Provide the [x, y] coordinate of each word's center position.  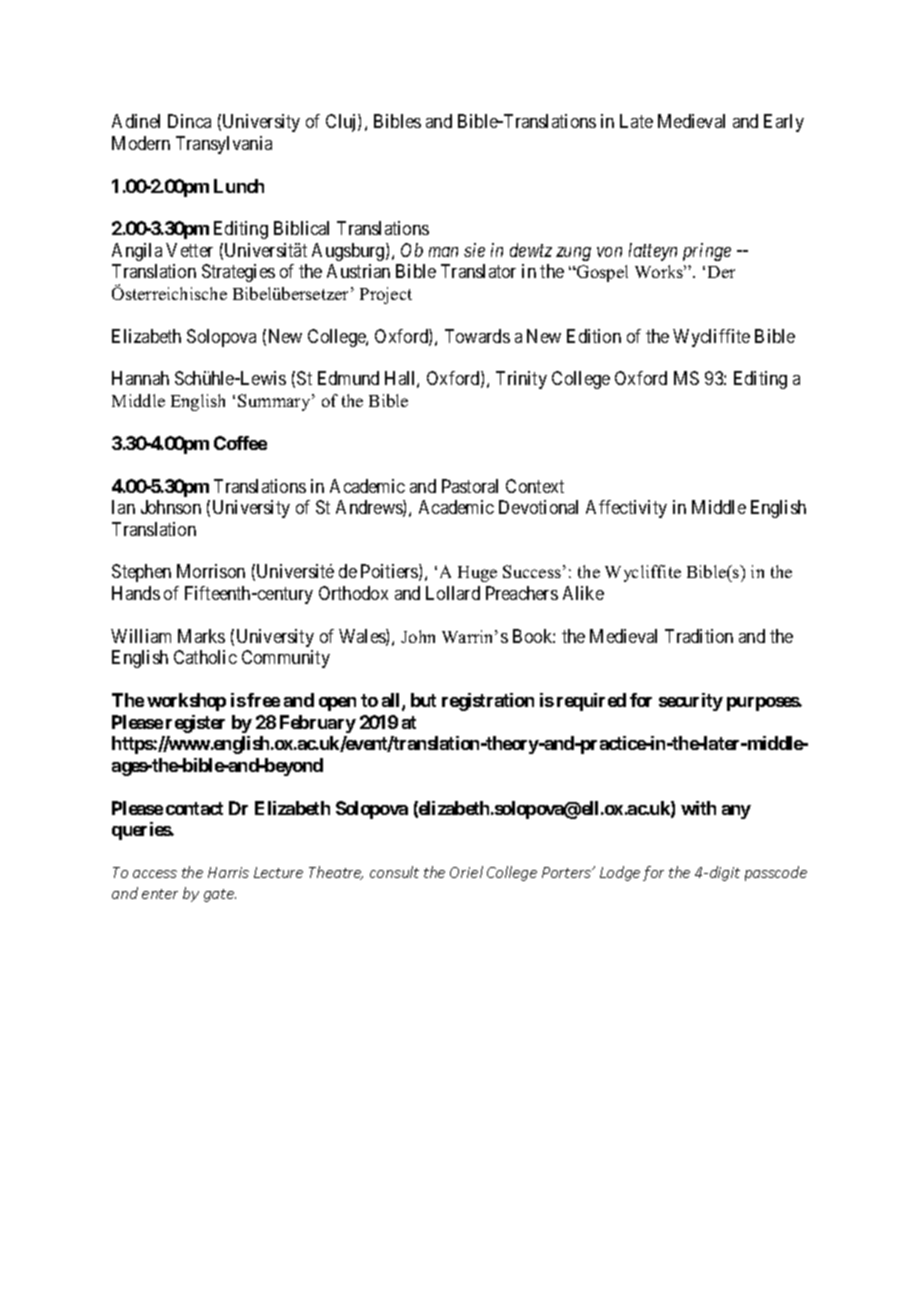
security [691, 702]
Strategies [238, 273]
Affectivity [626, 509]
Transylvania [224, 145]
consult [394, 872]
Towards [477, 336]
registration [488, 702]
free [263, 700]
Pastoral [470, 486]
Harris [228, 872]
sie [474, 250]
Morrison [211, 571]
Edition [594, 336]
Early [784, 123]
